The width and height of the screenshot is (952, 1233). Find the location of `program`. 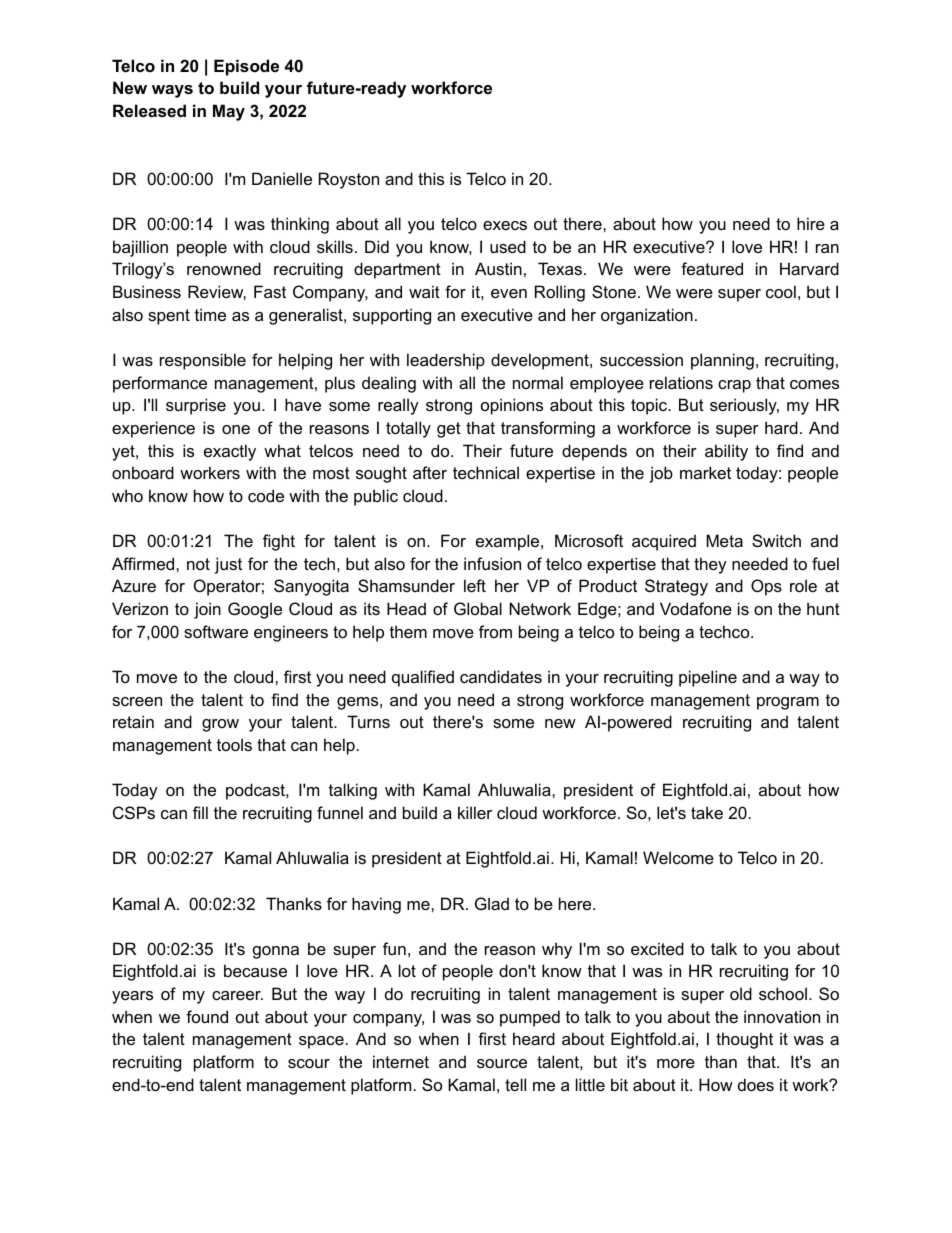

program is located at coordinates (788, 703).
